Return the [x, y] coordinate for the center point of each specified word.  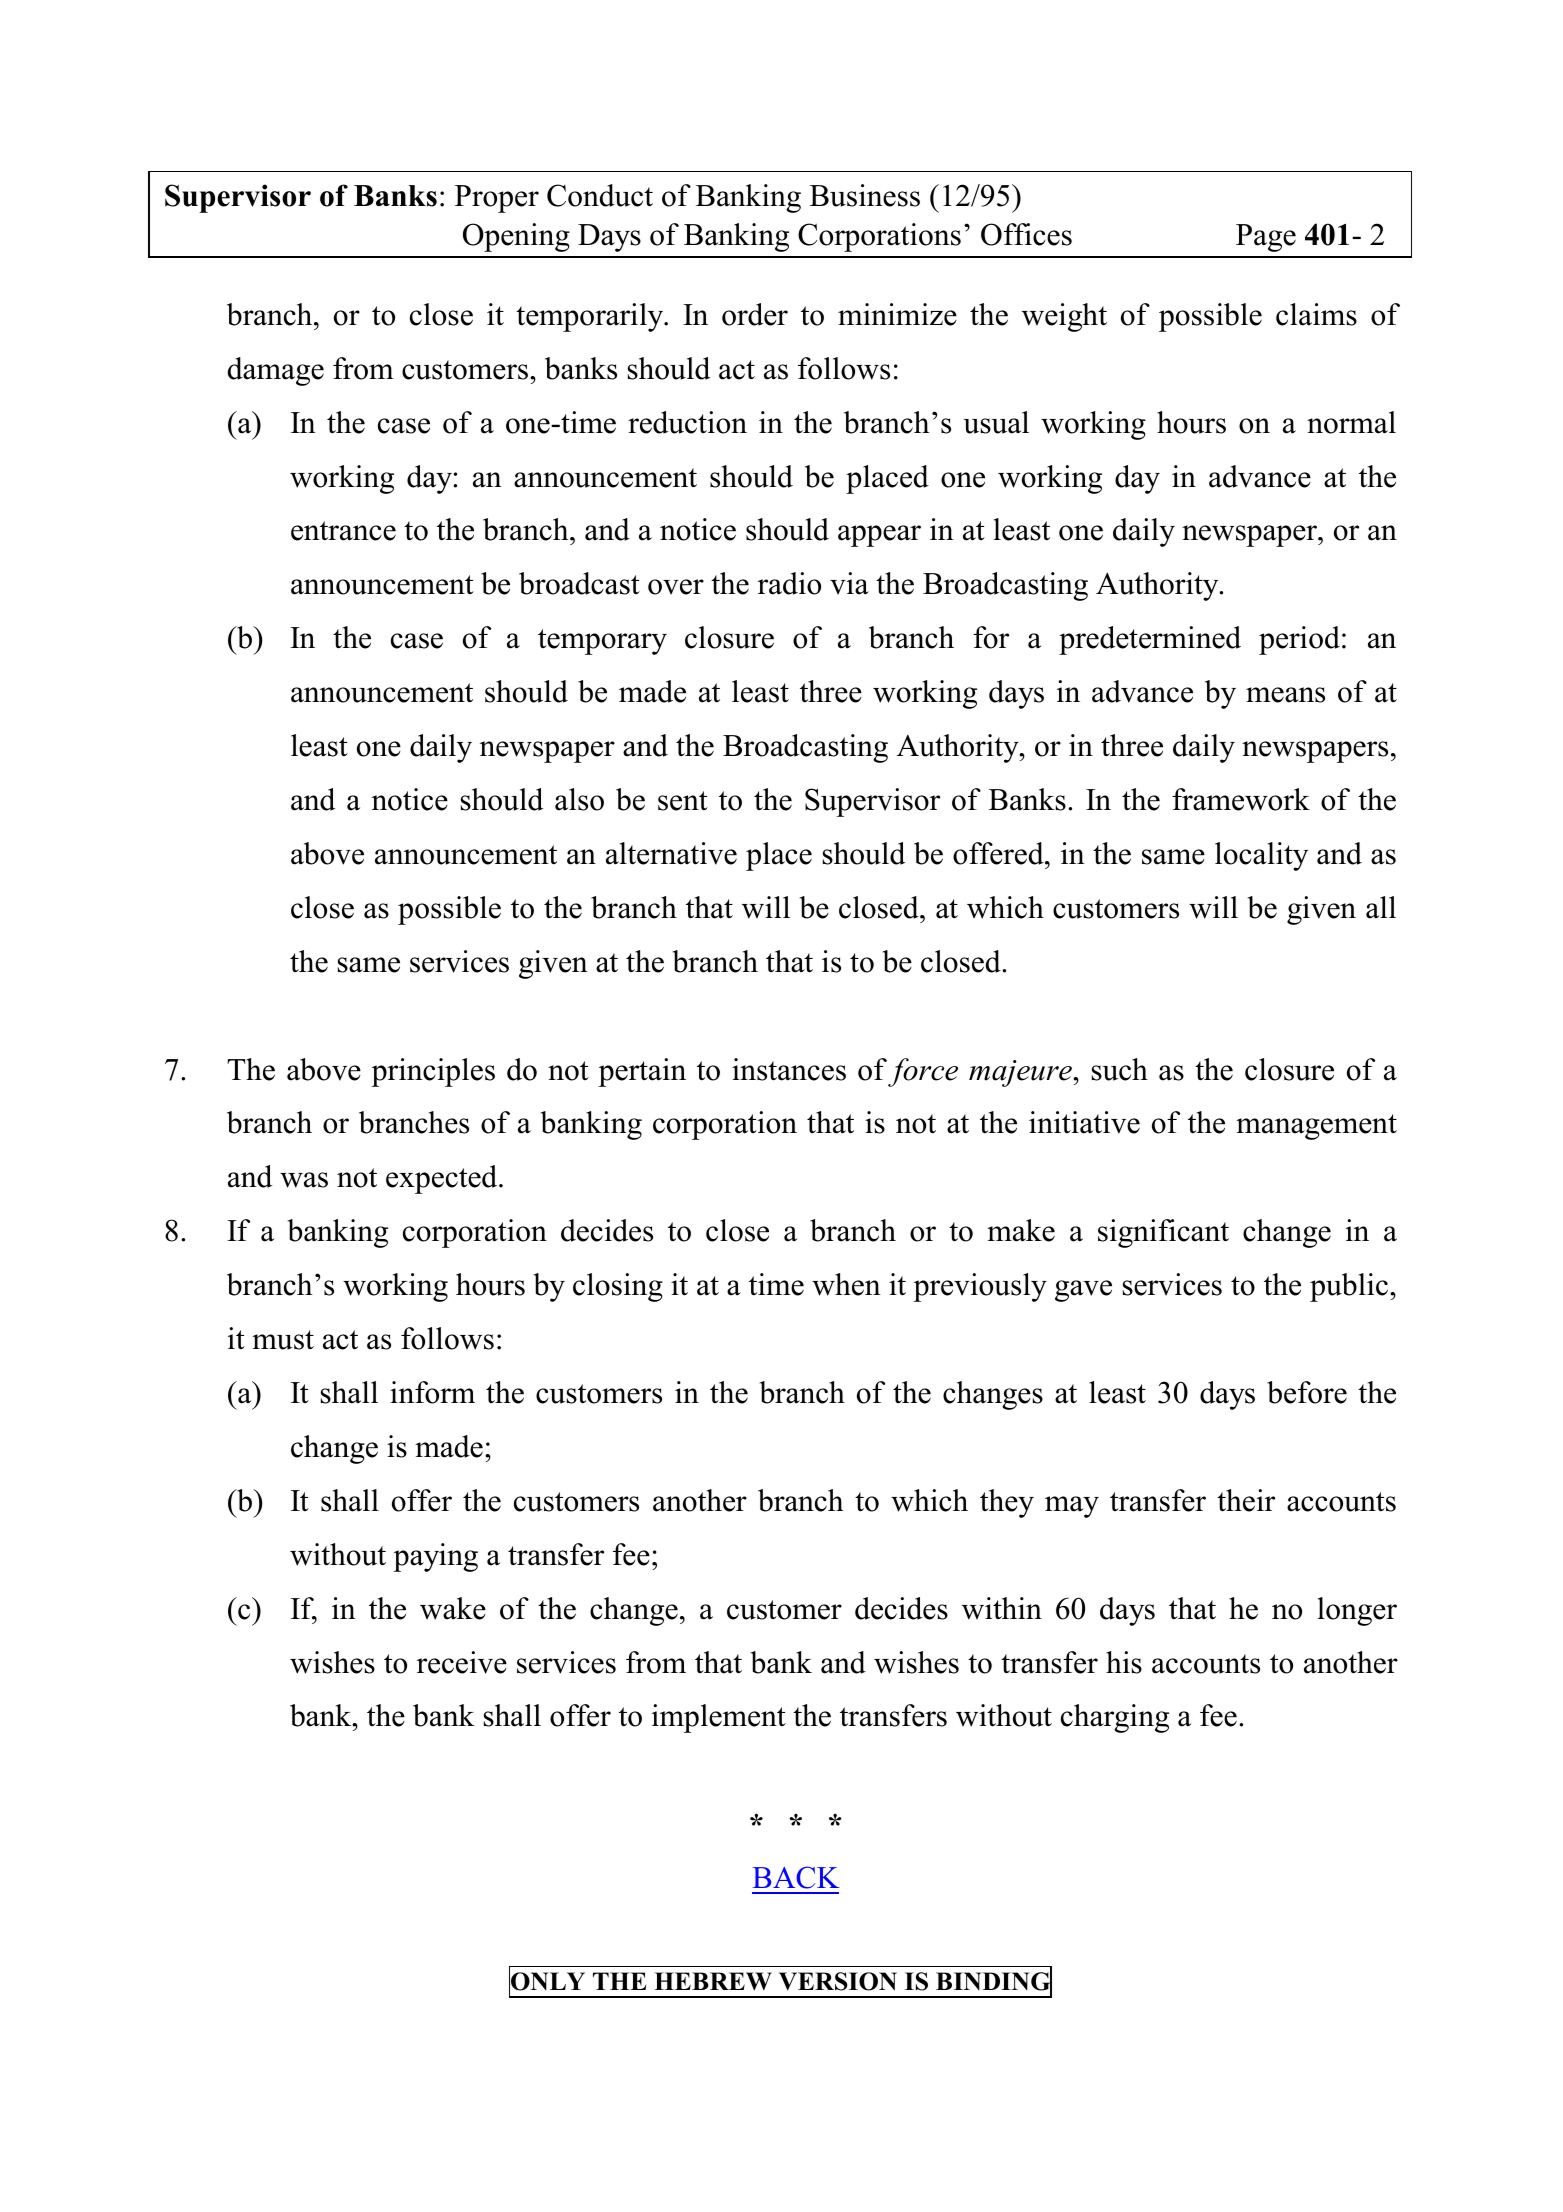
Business [865, 195]
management [1316, 1127]
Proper [497, 199]
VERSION [838, 1981]
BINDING [994, 1982]
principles [433, 1072]
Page [1266, 238]
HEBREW [713, 1981]
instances [789, 1069]
